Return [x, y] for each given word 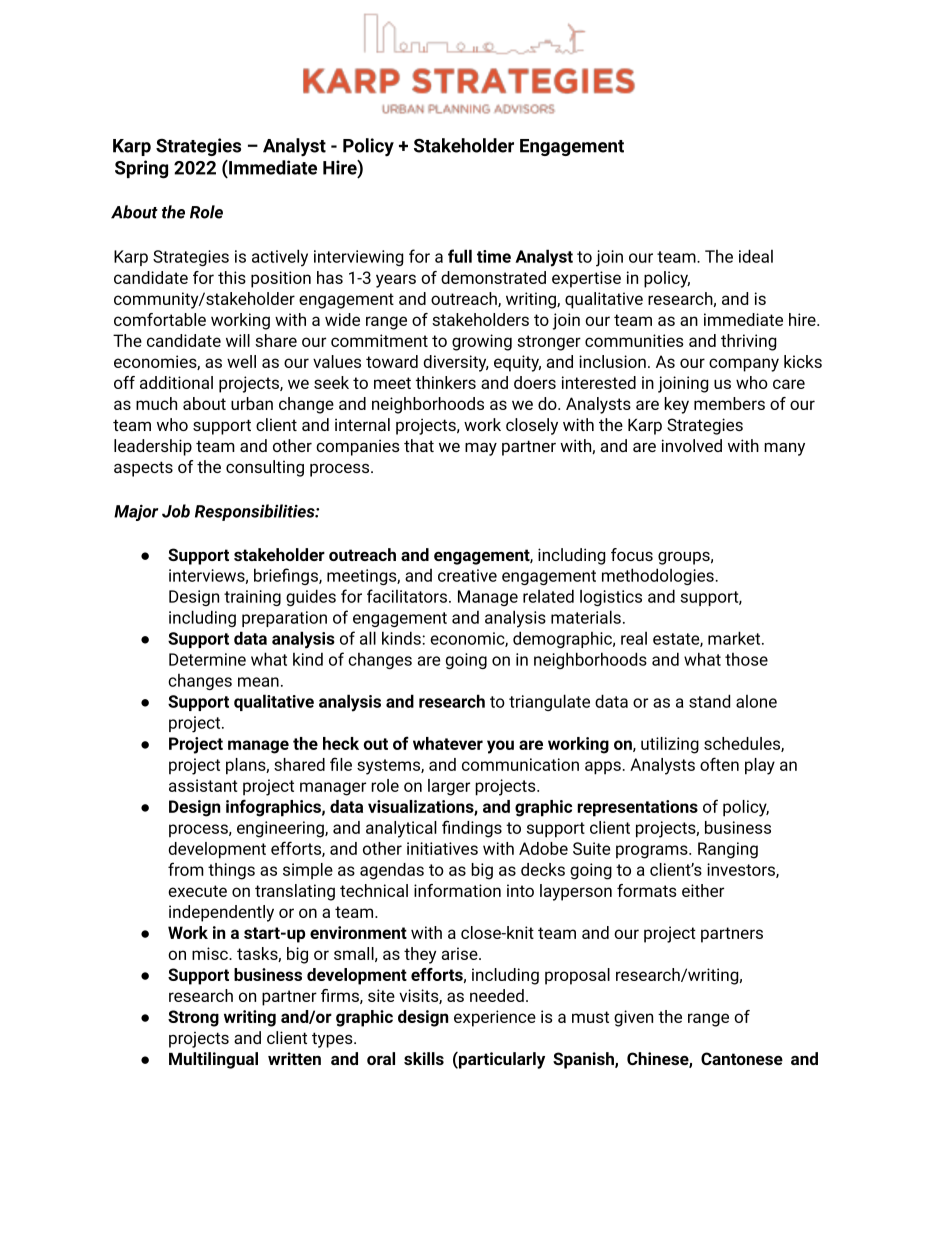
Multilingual [213, 1060]
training [252, 598]
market [735, 638]
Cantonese [742, 1058]
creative [467, 575]
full [460, 256]
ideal [756, 256]
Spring [141, 169]
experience [495, 1018]
